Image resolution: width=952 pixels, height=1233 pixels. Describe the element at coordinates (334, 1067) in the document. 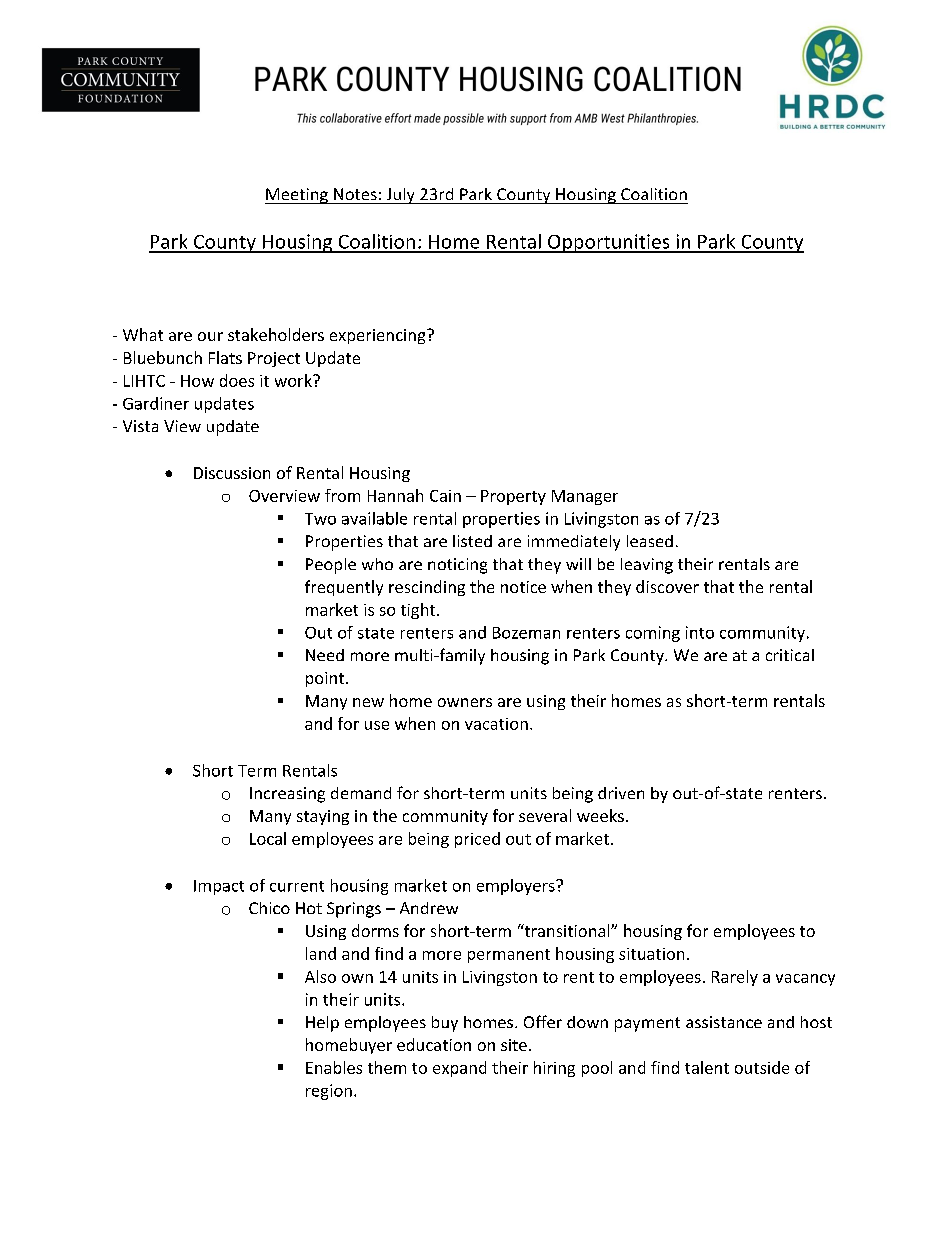

I see `Enables` at that location.
